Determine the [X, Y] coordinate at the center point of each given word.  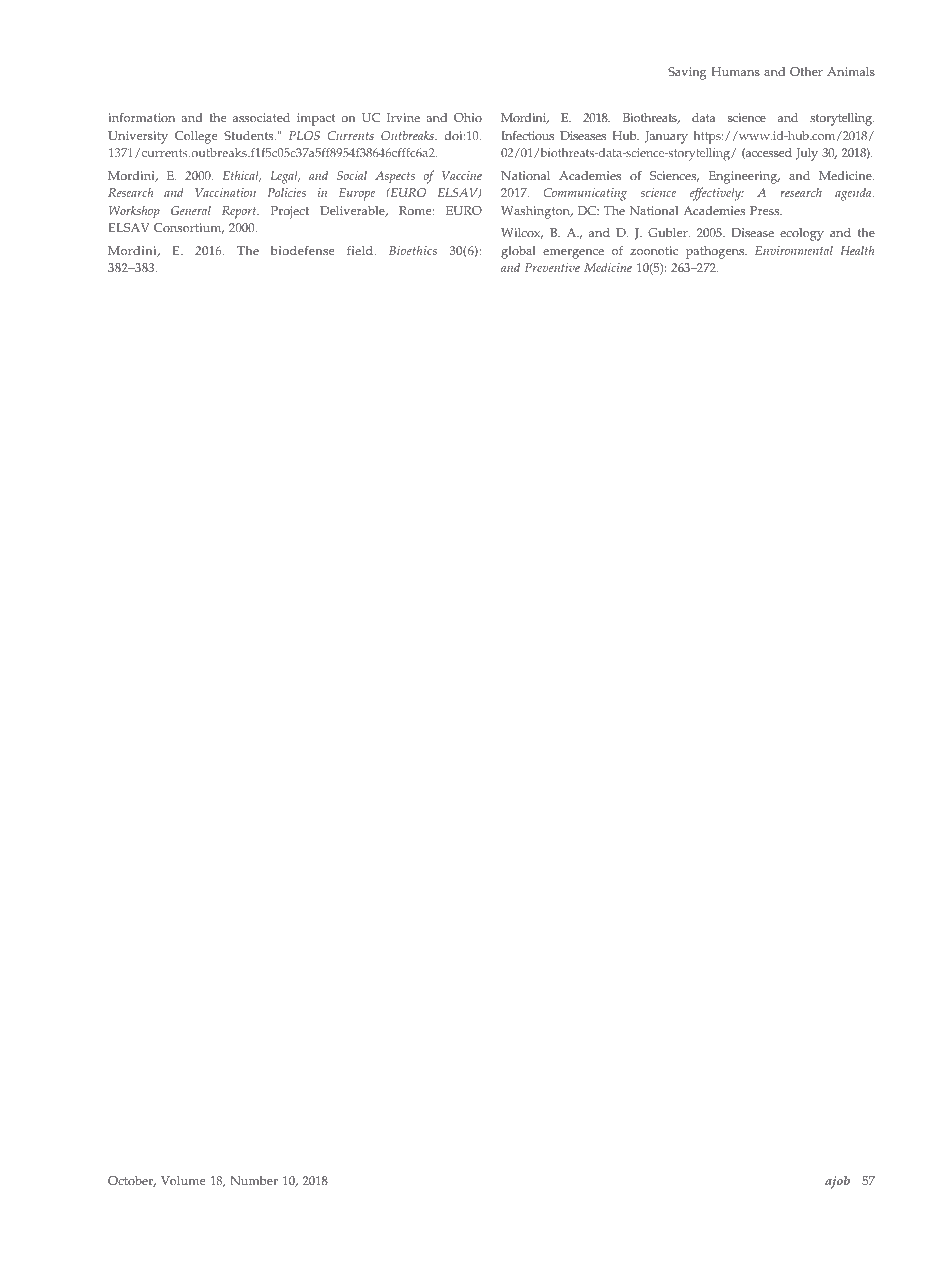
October [132, 1181]
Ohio [468, 118]
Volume [183, 1180]
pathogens [716, 252]
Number [254, 1180]
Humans [735, 72]
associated [261, 118]
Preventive [552, 267]
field [361, 250]
